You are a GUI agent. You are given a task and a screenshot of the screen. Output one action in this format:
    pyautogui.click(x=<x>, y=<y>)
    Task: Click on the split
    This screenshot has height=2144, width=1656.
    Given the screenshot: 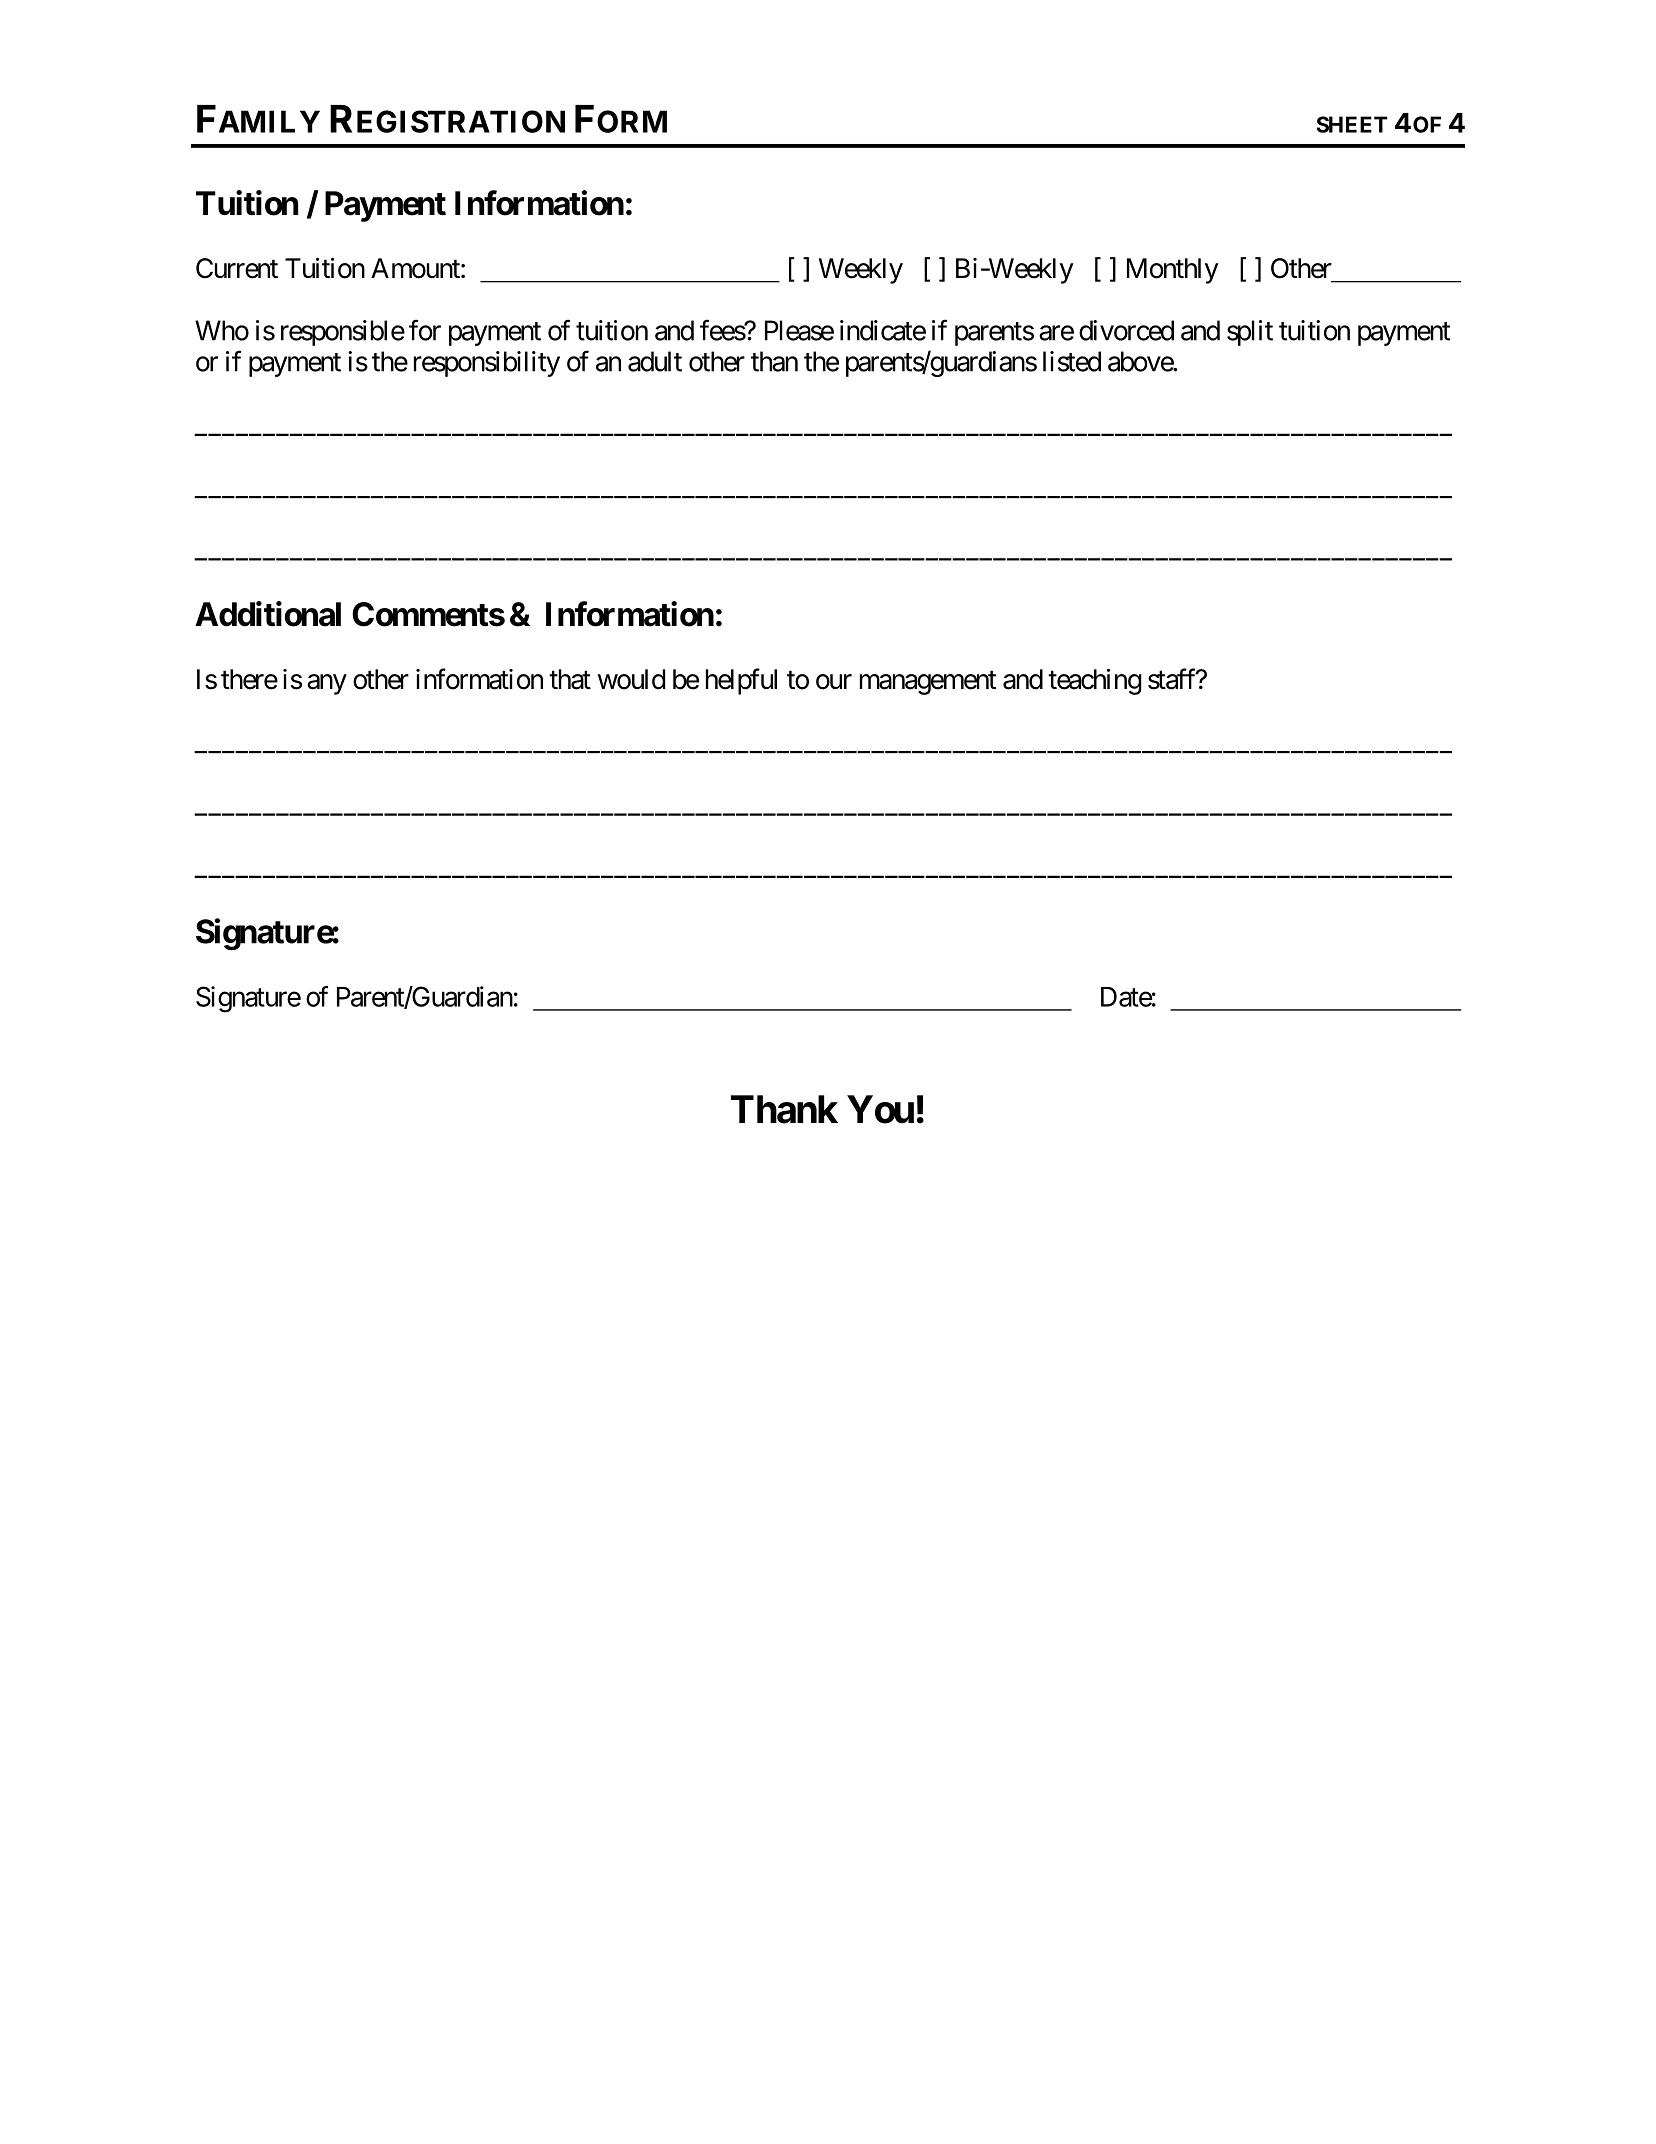 What is the action you would take?
    pyautogui.click(x=1250, y=333)
